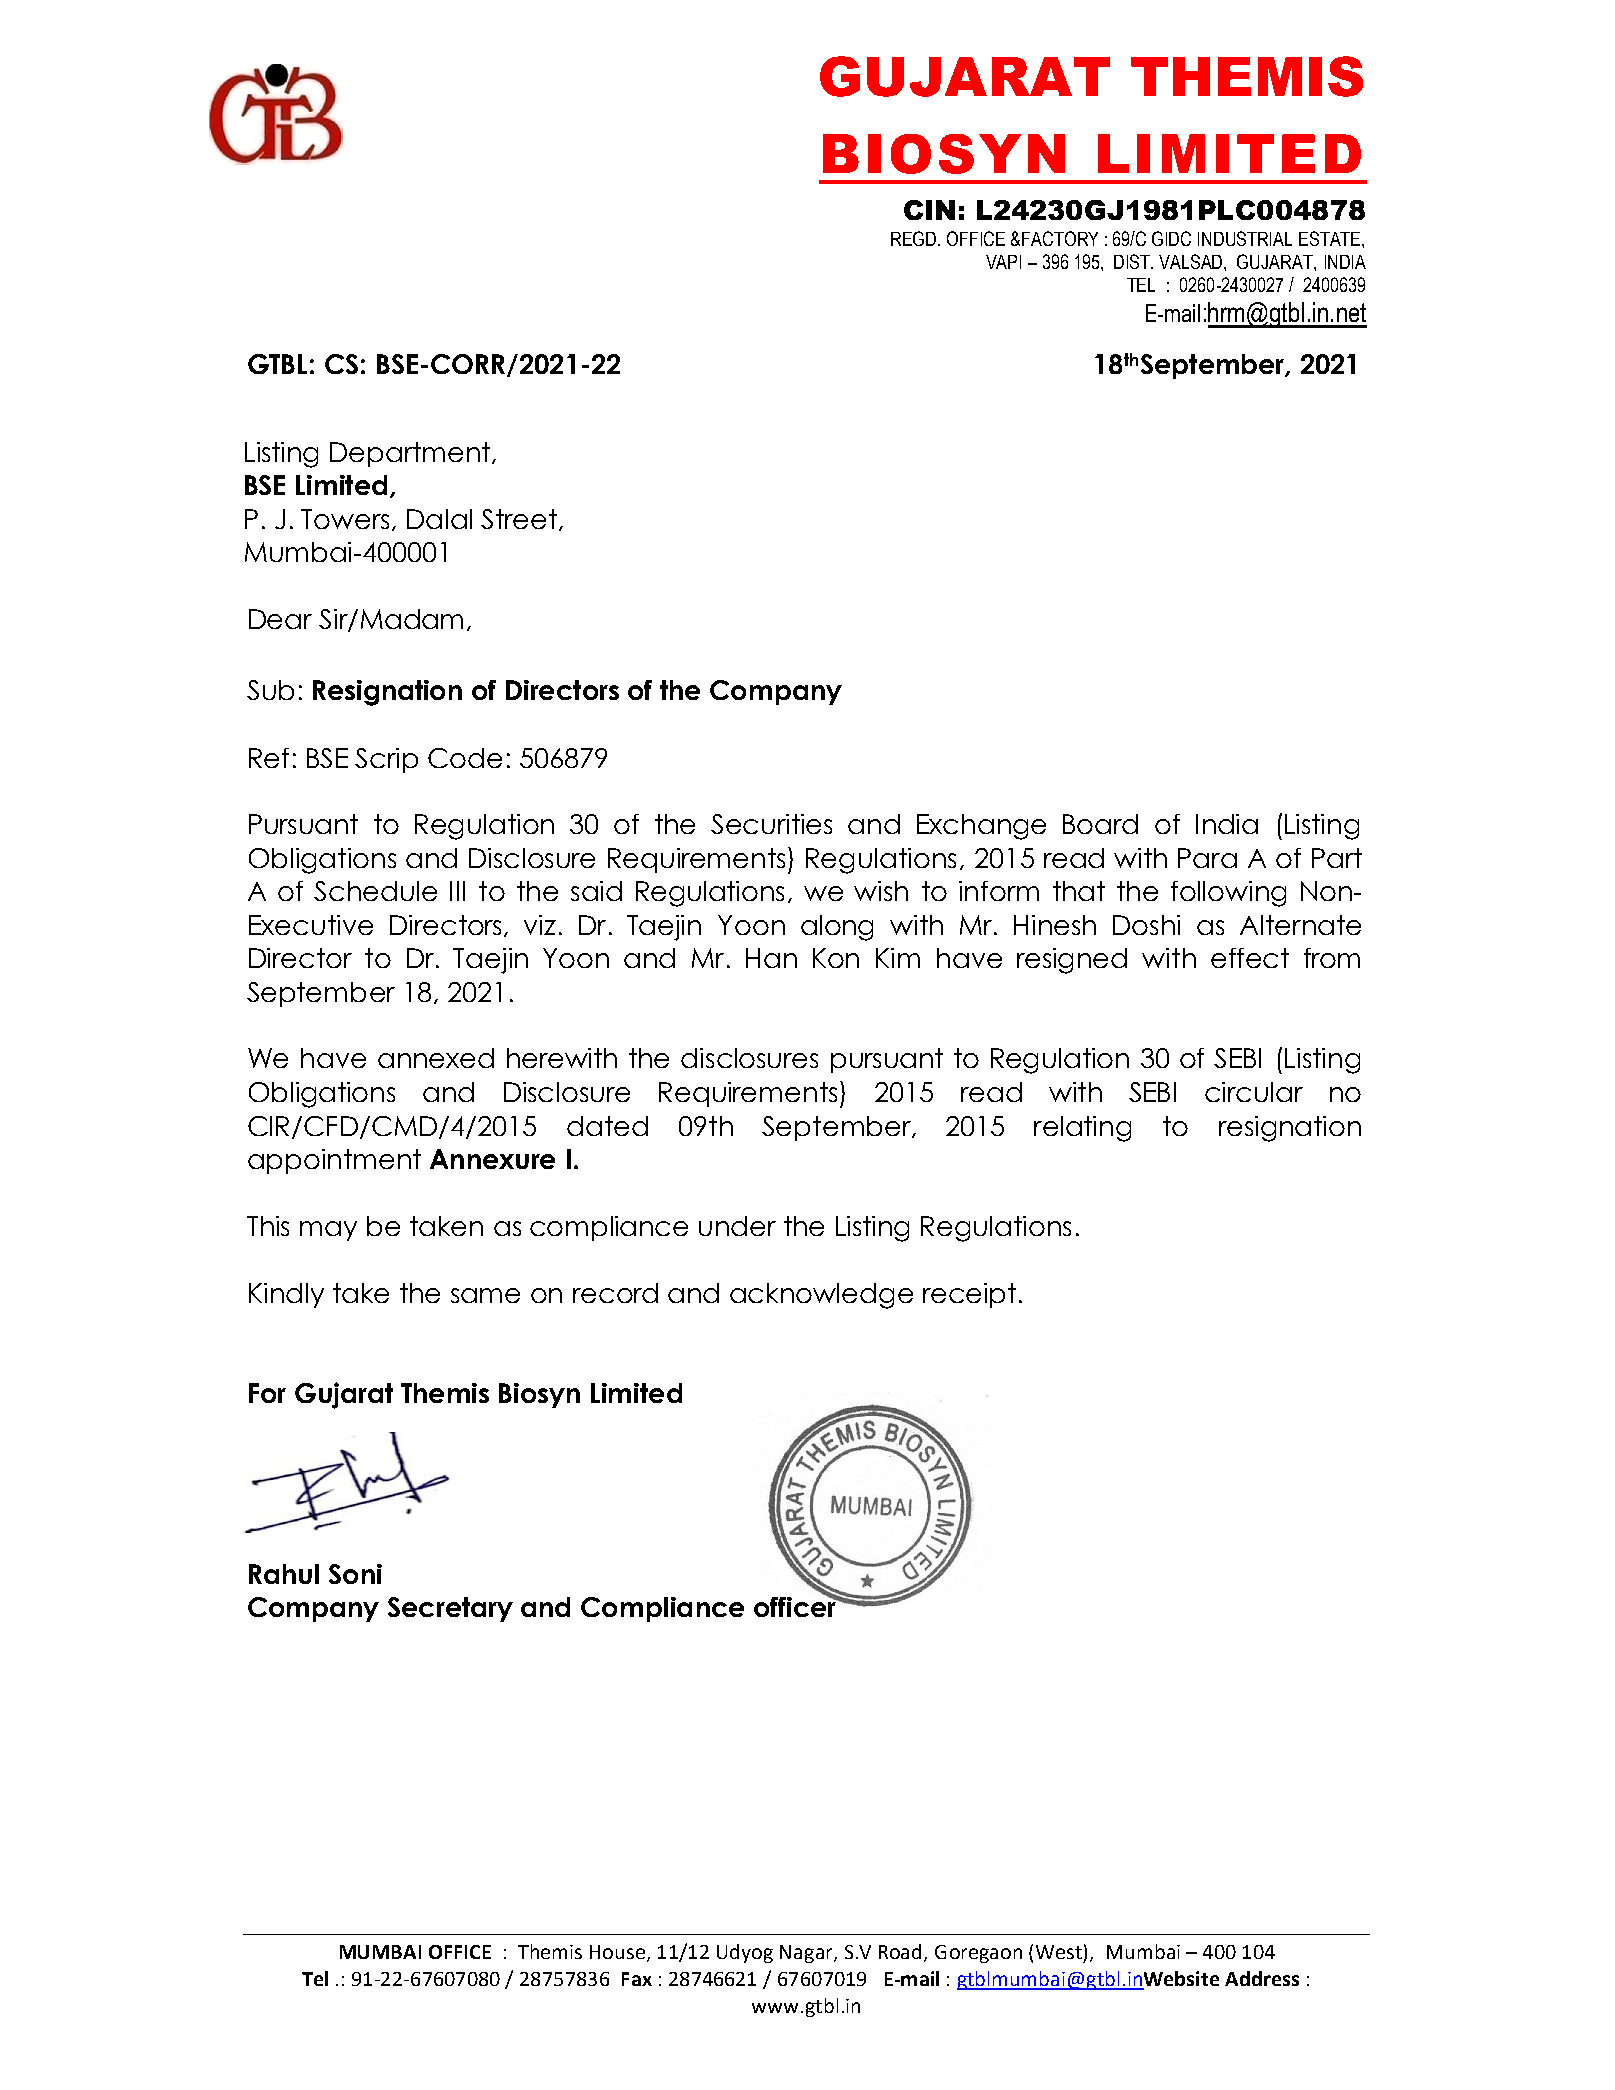  I want to click on House, so click(619, 1953).
